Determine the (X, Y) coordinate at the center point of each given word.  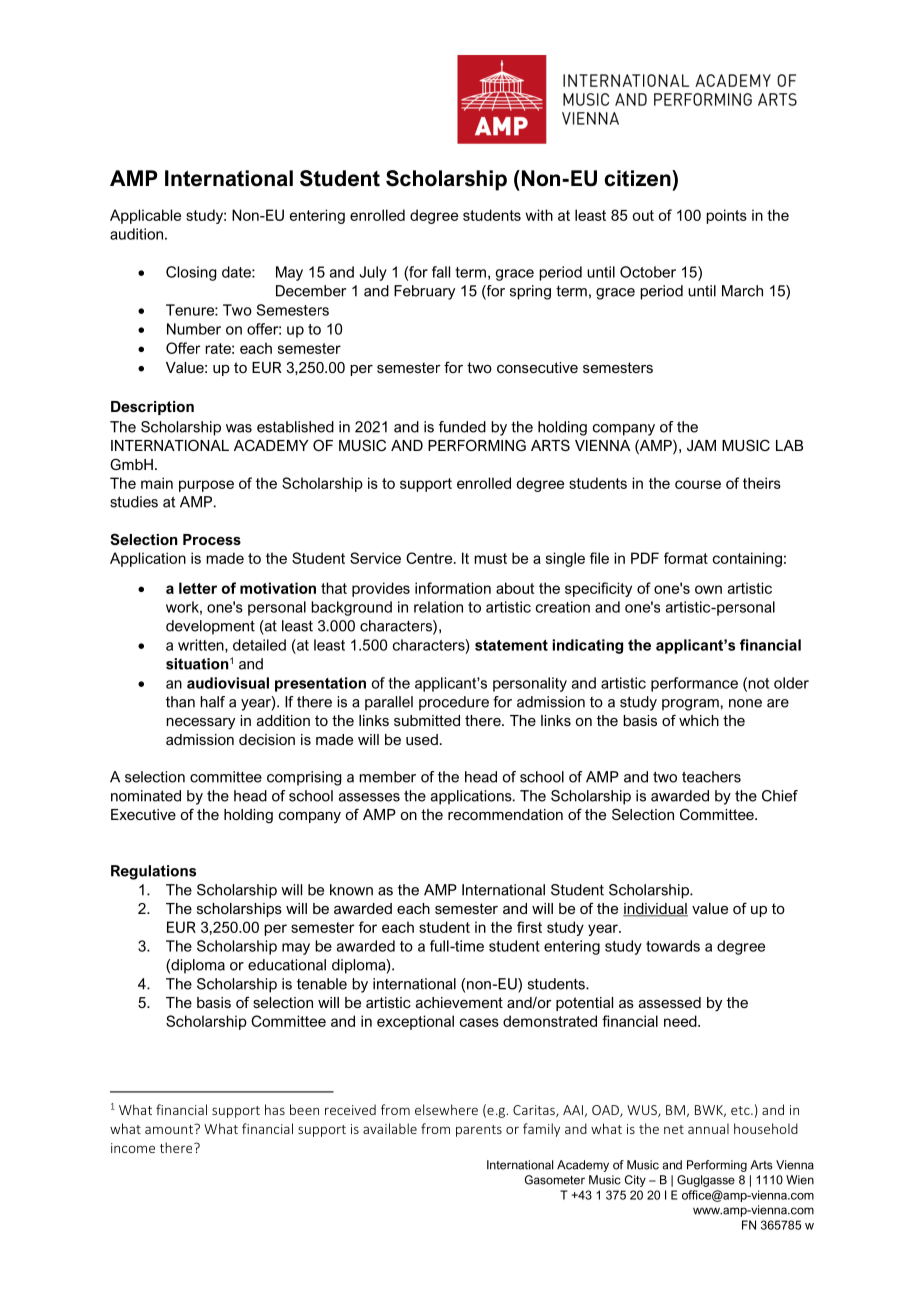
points (726, 216)
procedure (454, 703)
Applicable (145, 216)
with (539, 215)
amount (170, 1129)
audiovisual (228, 683)
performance (694, 684)
